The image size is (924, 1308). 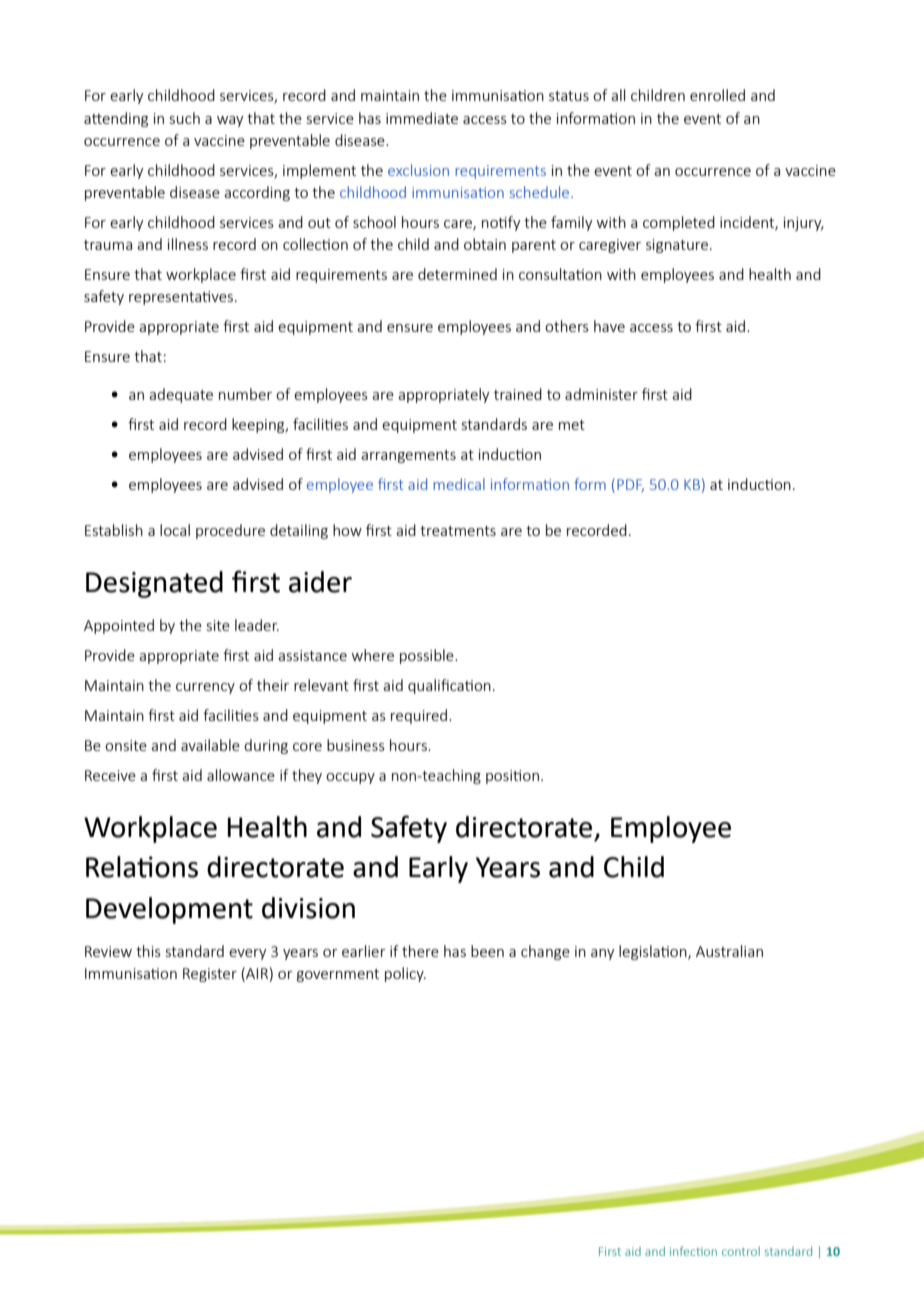 I want to click on immediate, so click(x=422, y=118).
